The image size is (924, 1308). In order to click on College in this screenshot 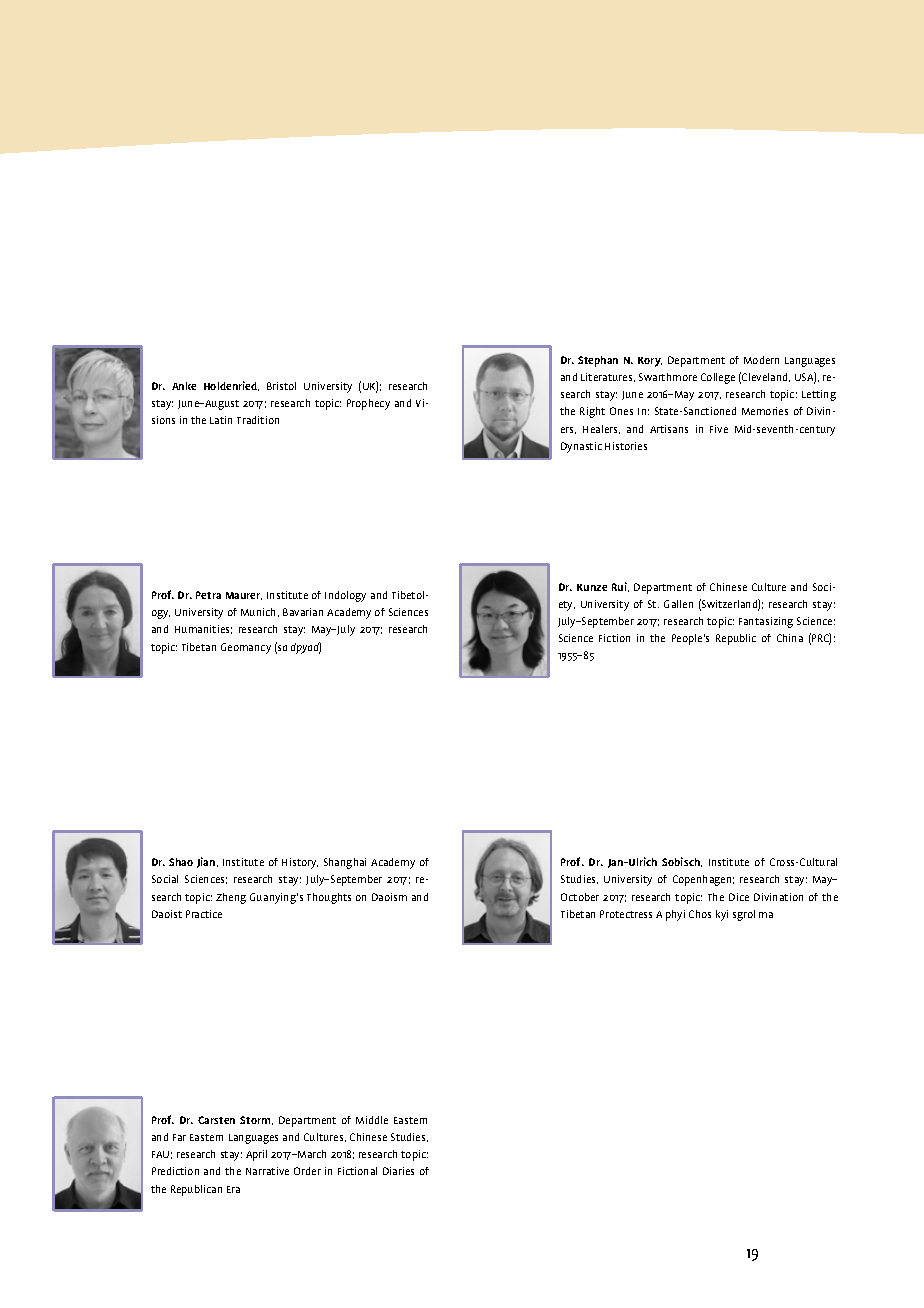, I will do `click(718, 378)`.
